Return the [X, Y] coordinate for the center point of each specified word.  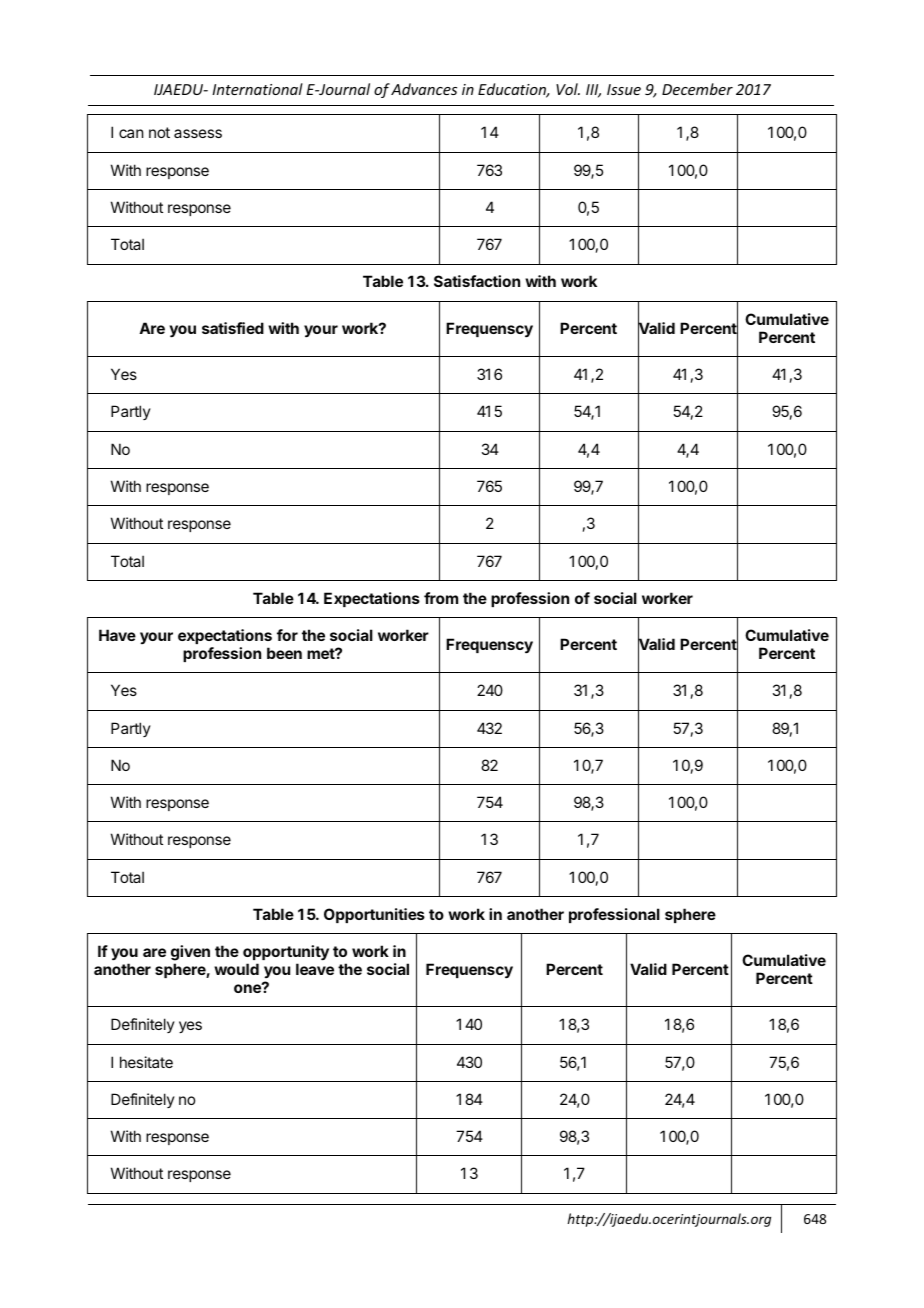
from [441, 598]
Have [117, 635]
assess [198, 133]
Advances [424, 89]
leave [315, 969]
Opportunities [374, 915]
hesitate [146, 1062]
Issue [624, 89]
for [287, 635]
